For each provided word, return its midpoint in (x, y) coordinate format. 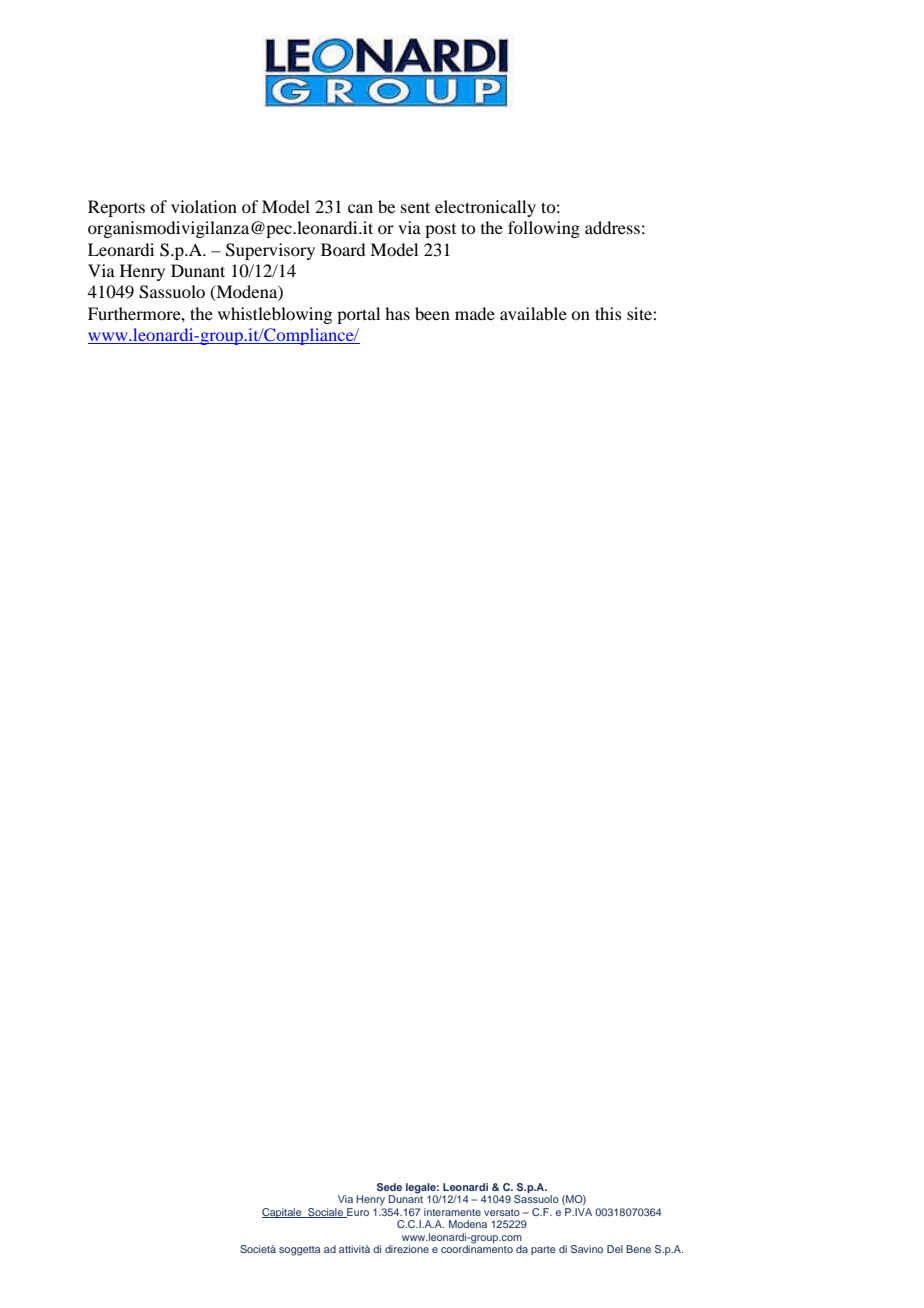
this (608, 313)
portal (358, 315)
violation (204, 206)
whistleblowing (275, 315)
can (360, 208)
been (432, 313)
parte (543, 1250)
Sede (389, 1187)
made (475, 313)
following (544, 229)
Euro (357, 1213)
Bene (638, 1249)
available (533, 313)
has (397, 313)
